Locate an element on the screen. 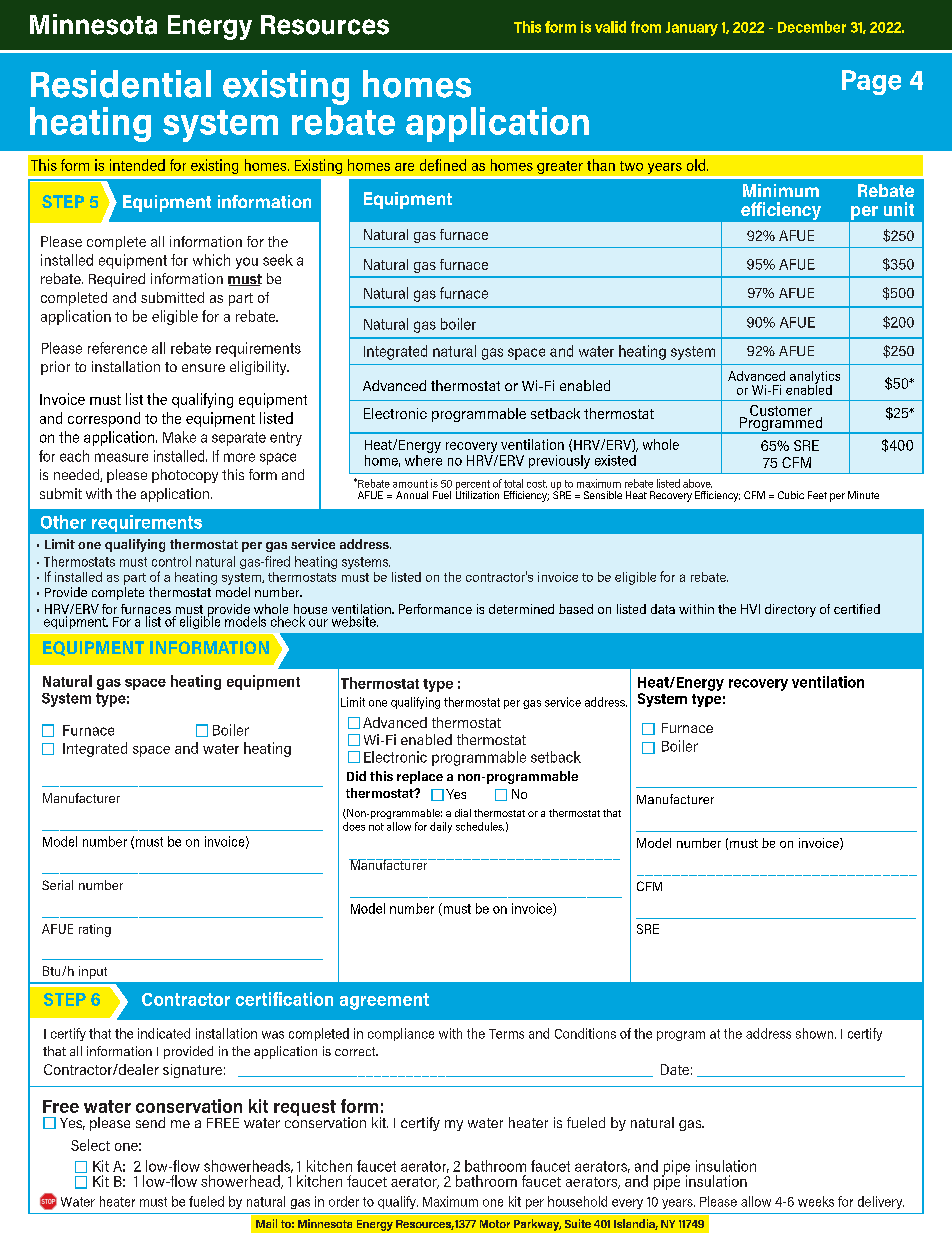 The image size is (952, 1233). Select is located at coordinates (90, 1145).
